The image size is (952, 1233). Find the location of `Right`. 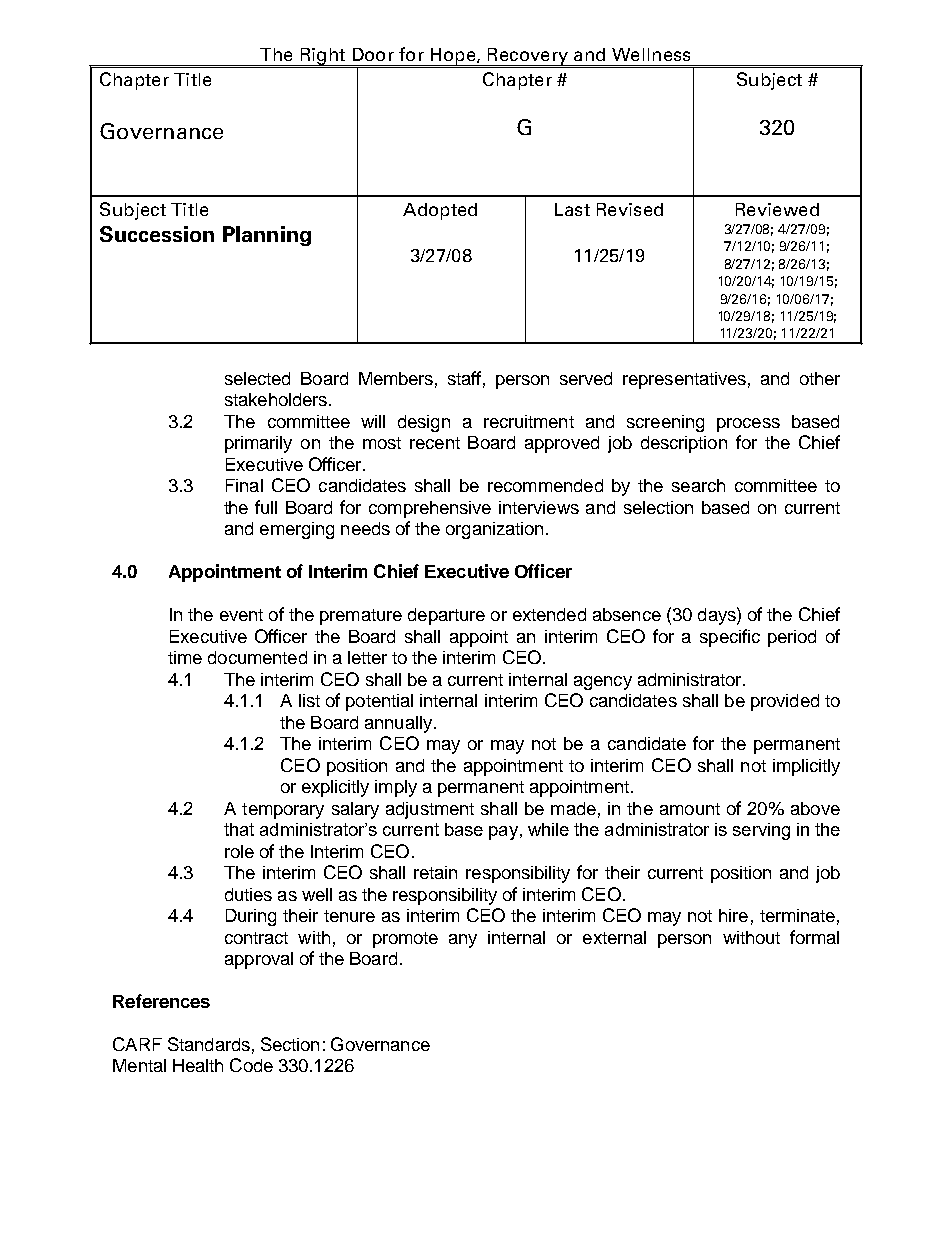

Right is located at coordinates (322, 57).
